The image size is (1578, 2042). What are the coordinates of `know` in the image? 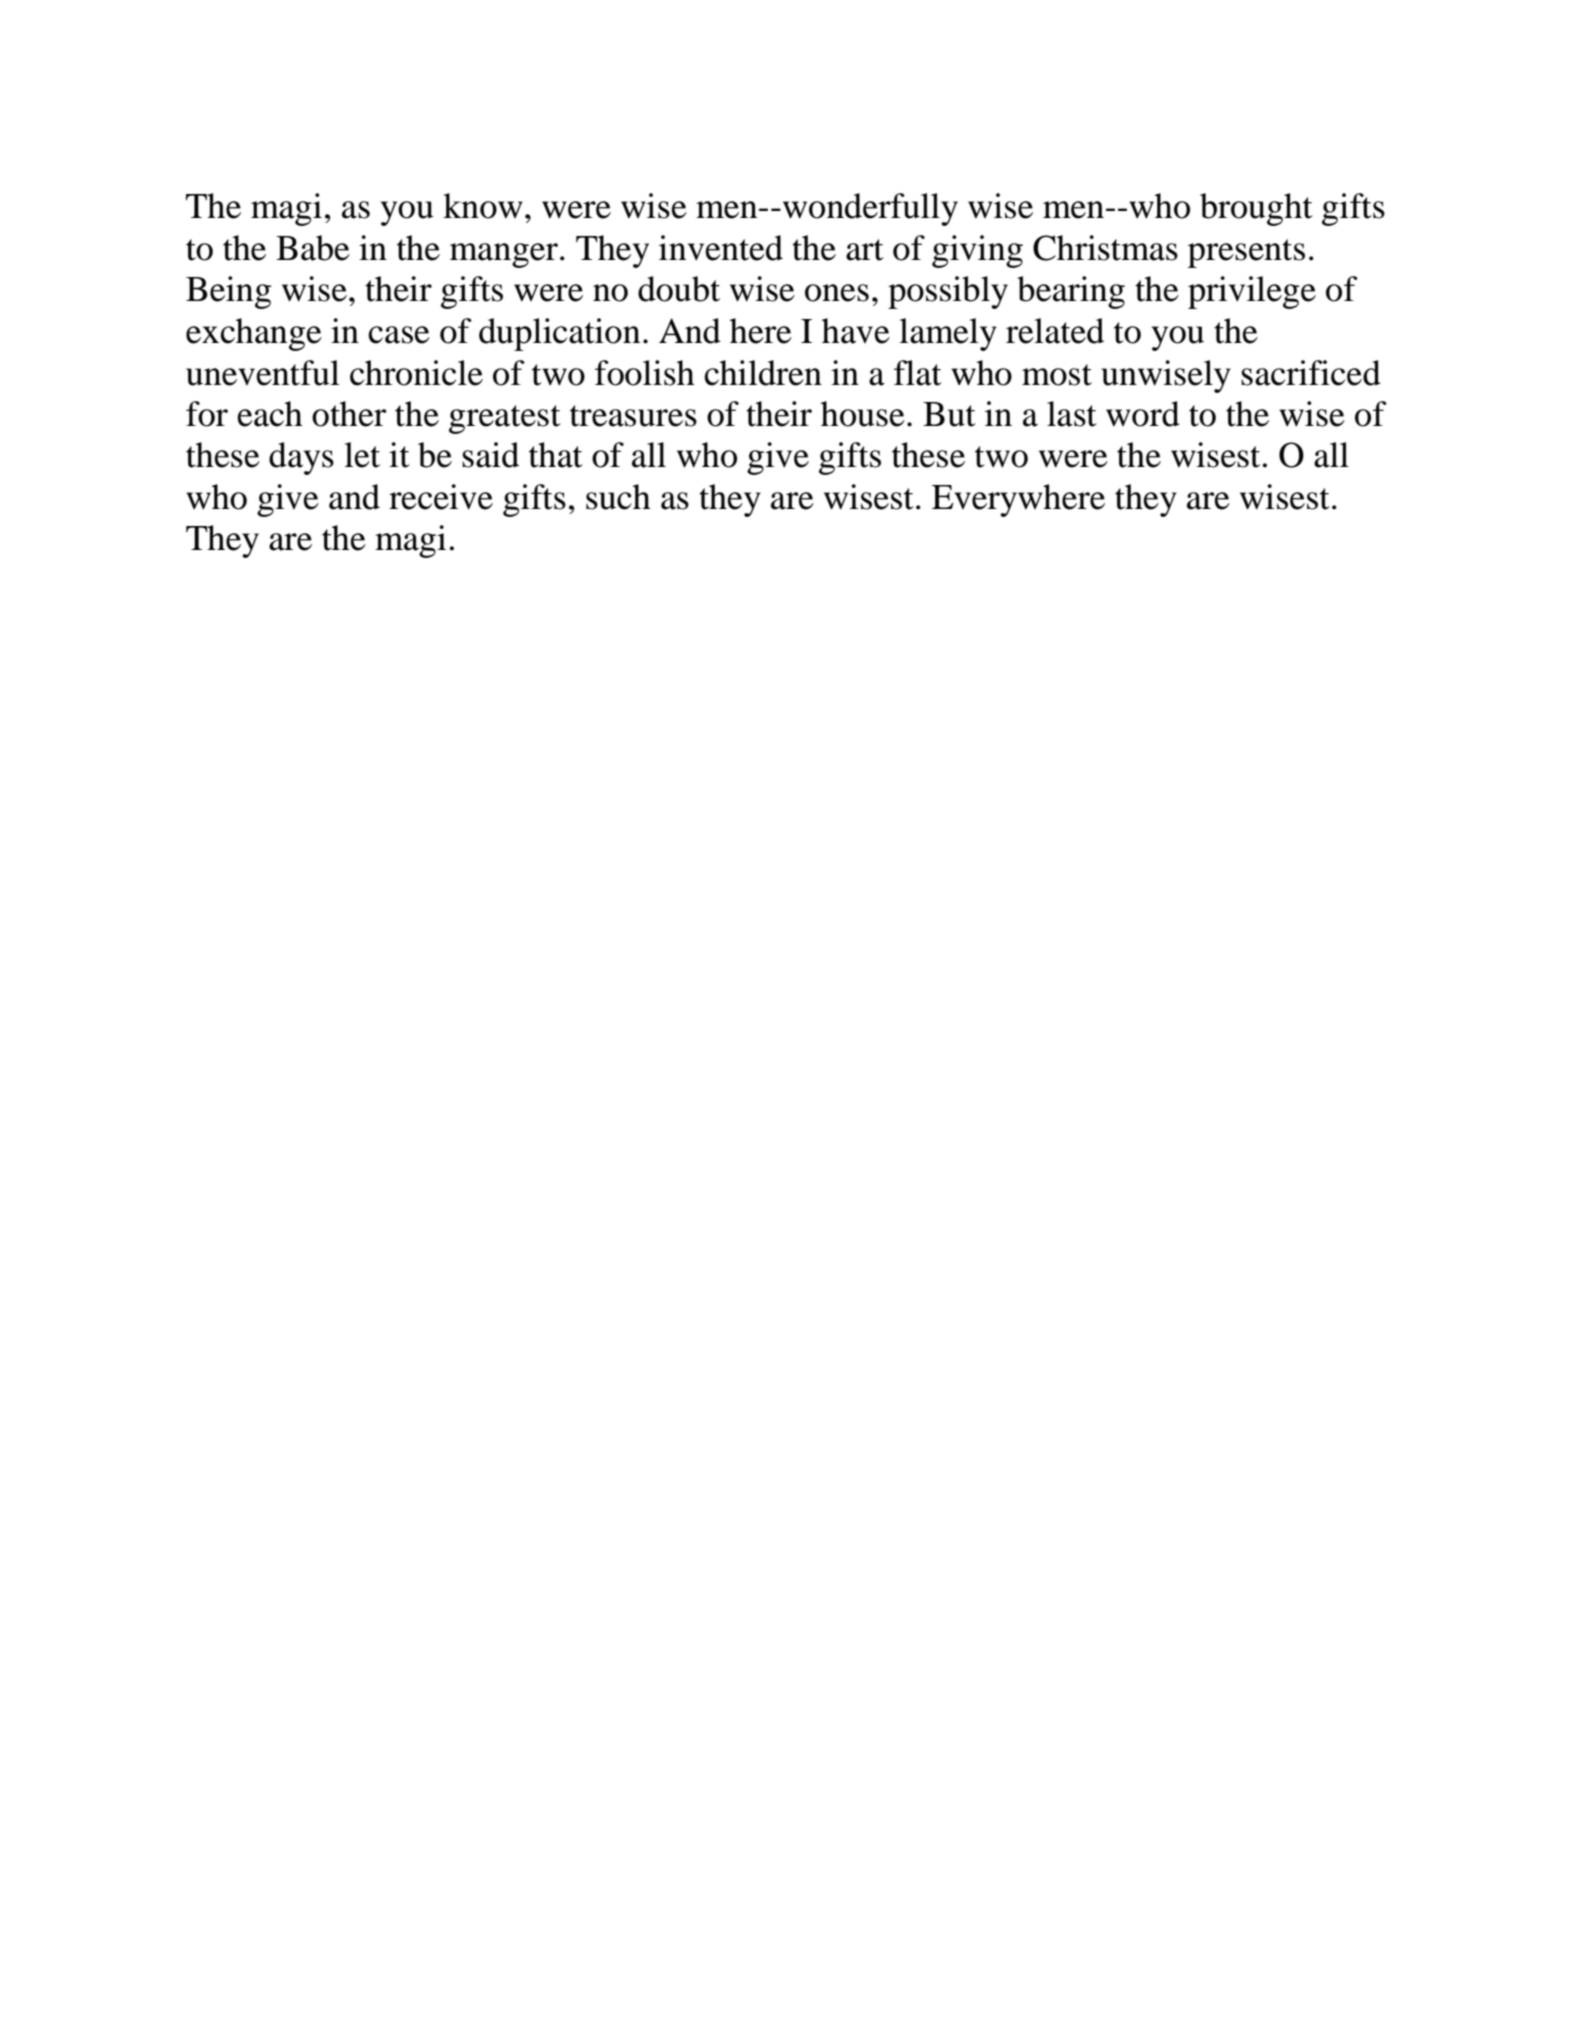 It's located at (483, 206).
